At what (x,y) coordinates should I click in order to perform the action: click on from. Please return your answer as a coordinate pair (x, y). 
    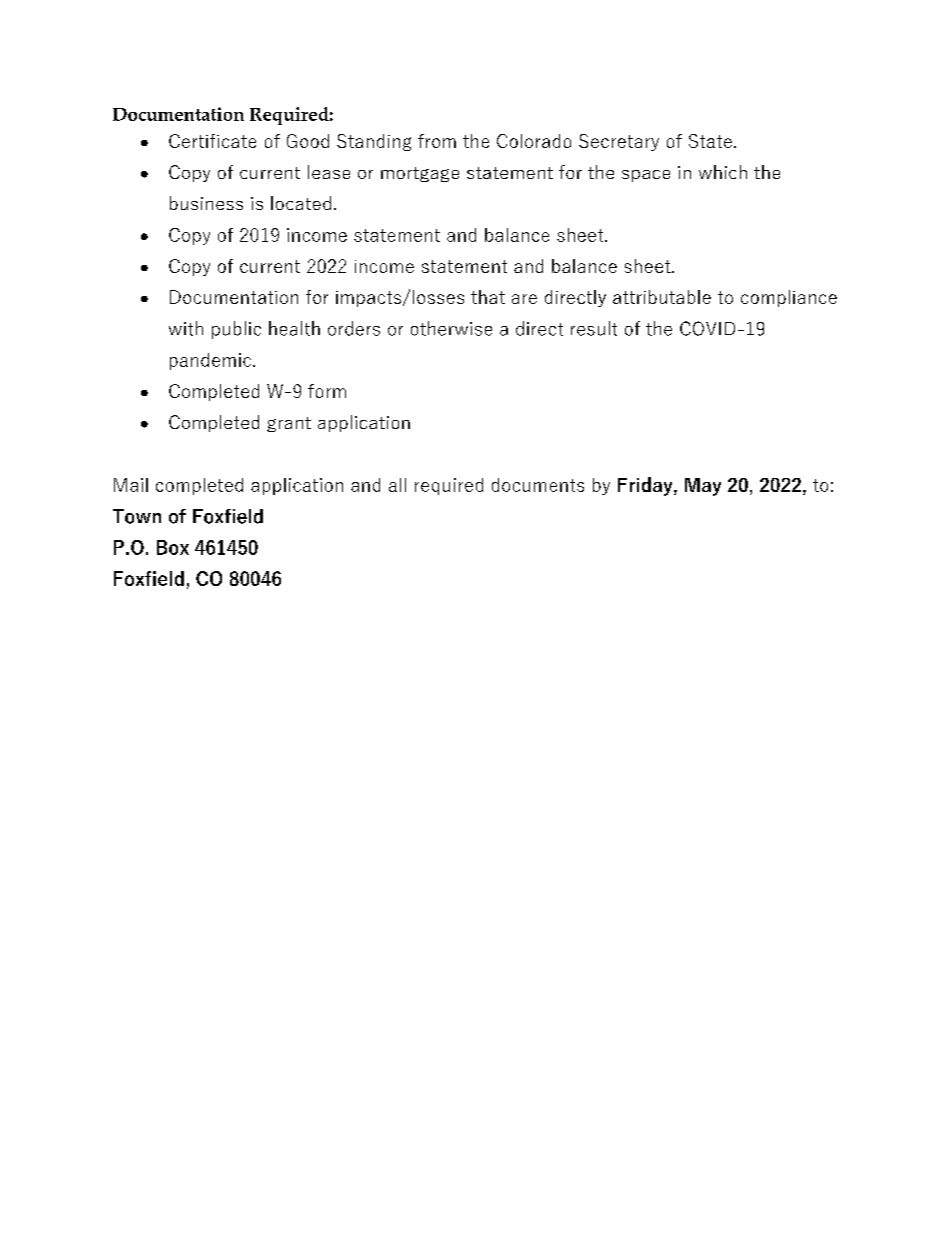
    Looking at the image, I should click on (437, 141).
